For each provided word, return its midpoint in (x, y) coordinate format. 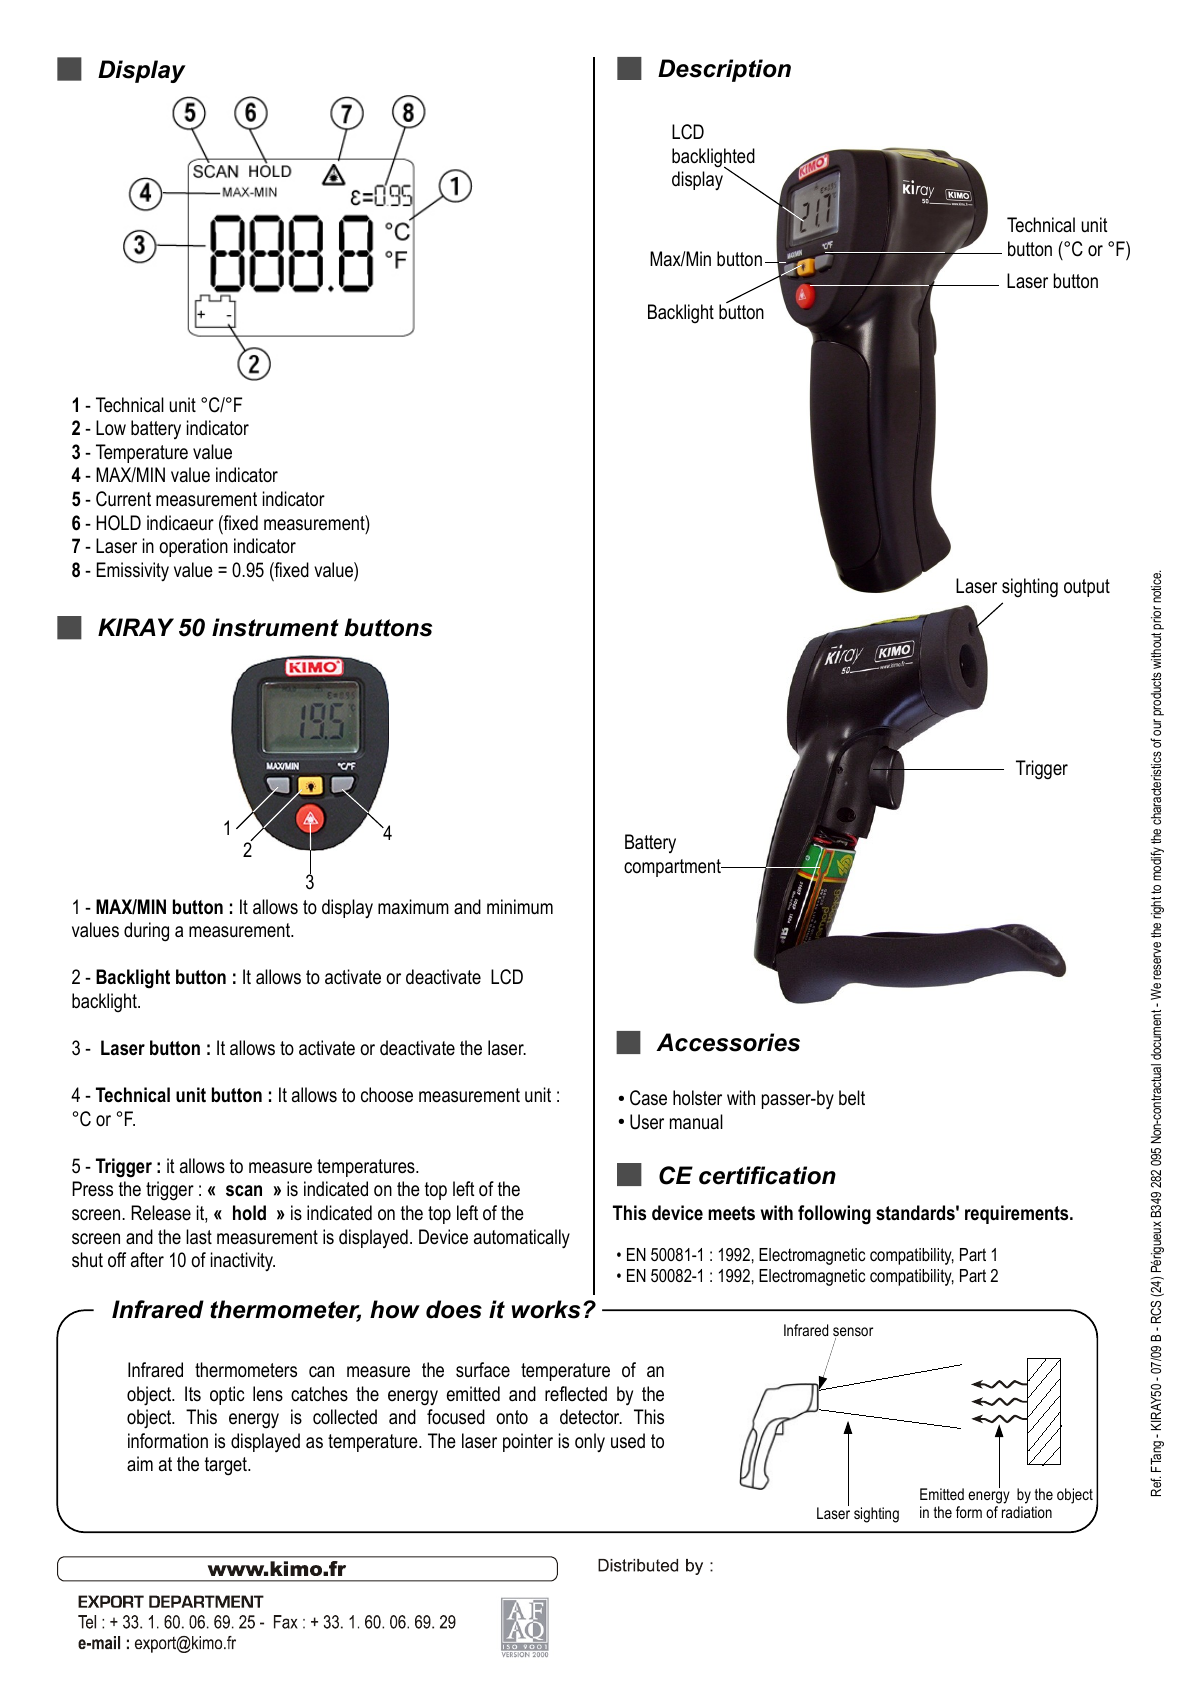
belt (852, 1097)
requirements (1018, 1214)
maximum (413, 907)
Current (123, 499)
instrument (275, 627)
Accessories (728, 1042)
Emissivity (133, 571)
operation (193, 547)
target (227, 1466)
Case (648, 1098)
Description (724, 70)
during (146, 932)
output (1087, 588)
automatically (522, 1239)
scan (244, 1191)
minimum (520, 907)
